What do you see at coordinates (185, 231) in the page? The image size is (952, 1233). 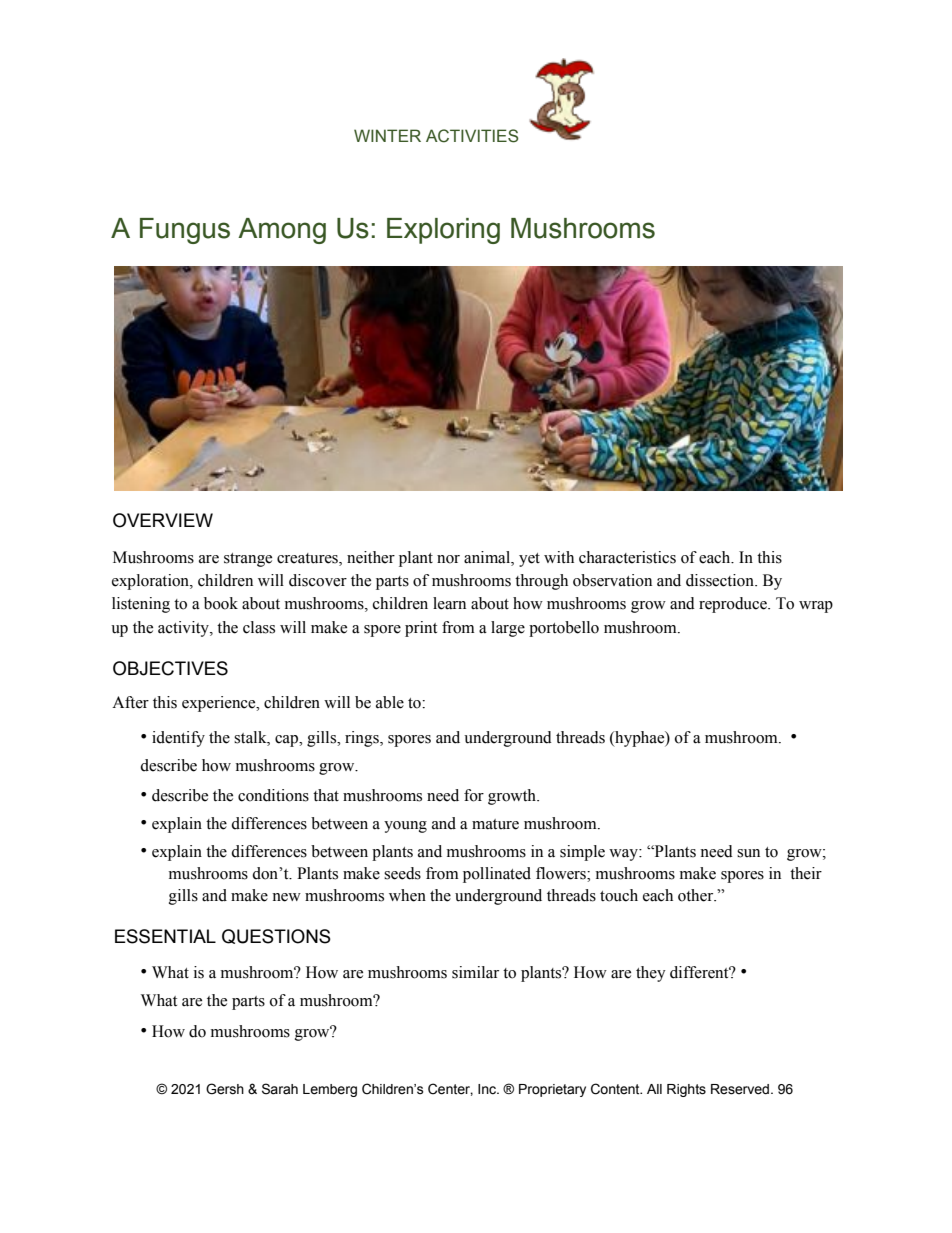 I see `Fungus` at bounding box center [185, 231].
